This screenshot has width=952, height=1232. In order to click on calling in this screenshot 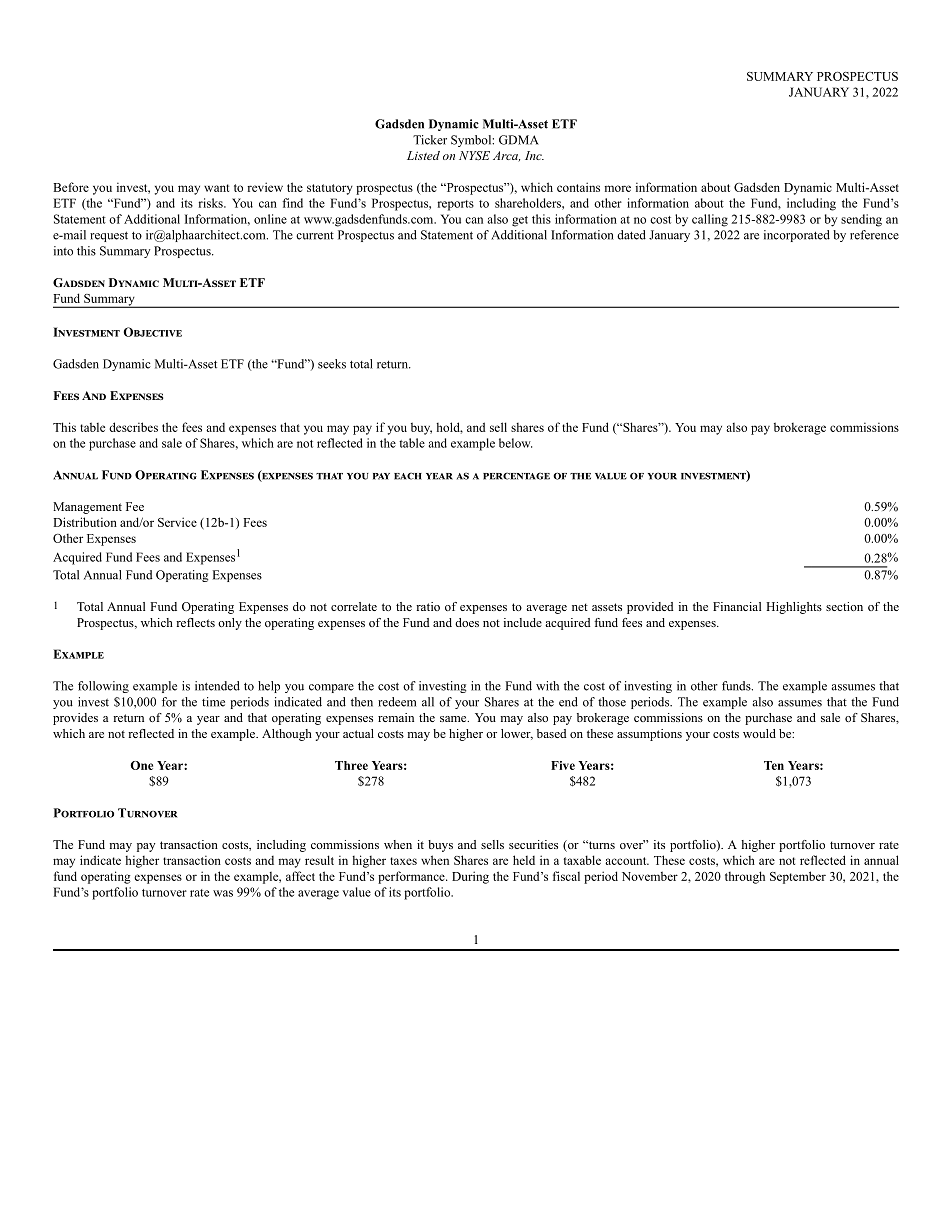, I will do `click(710, 220)`.
